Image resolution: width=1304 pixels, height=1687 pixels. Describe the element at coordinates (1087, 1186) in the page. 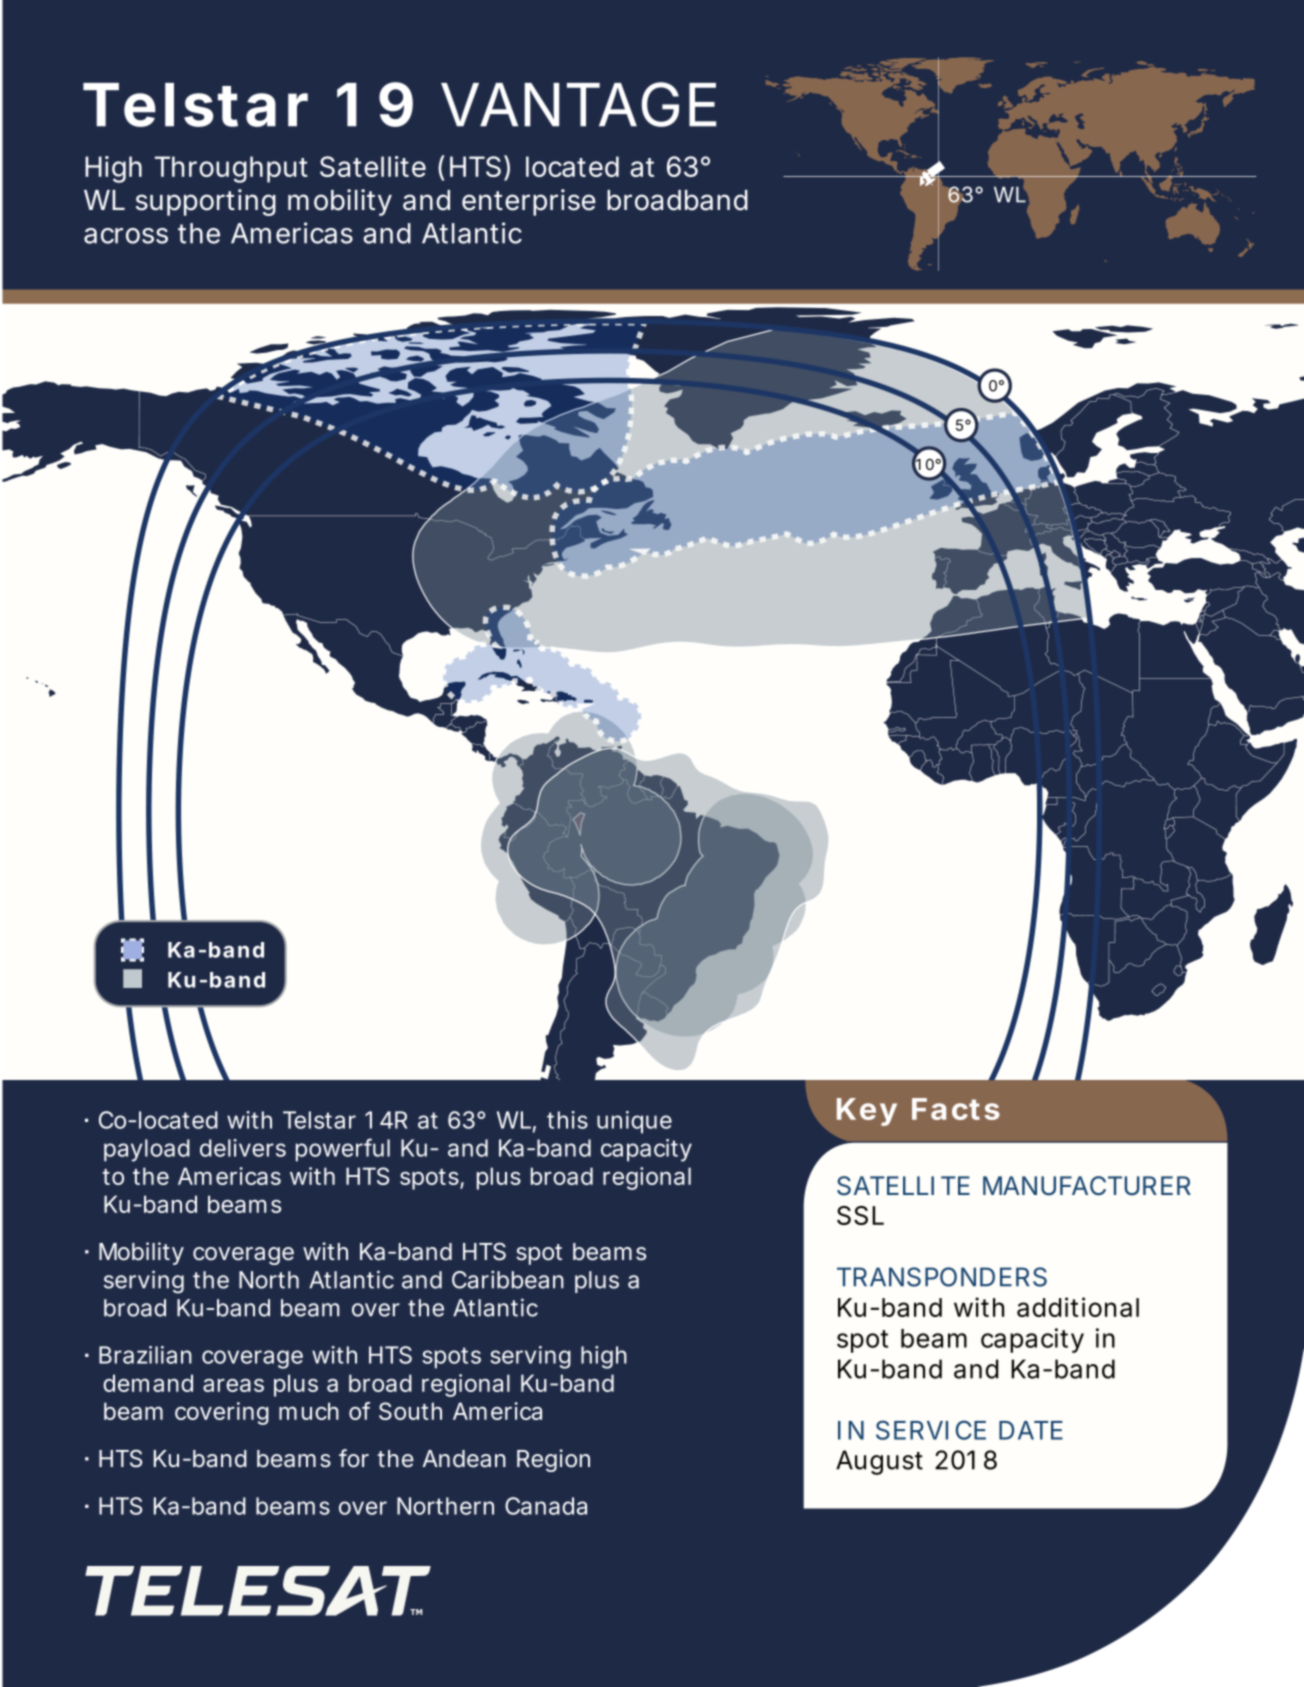

I see `MANUFACTURER` at that location.
